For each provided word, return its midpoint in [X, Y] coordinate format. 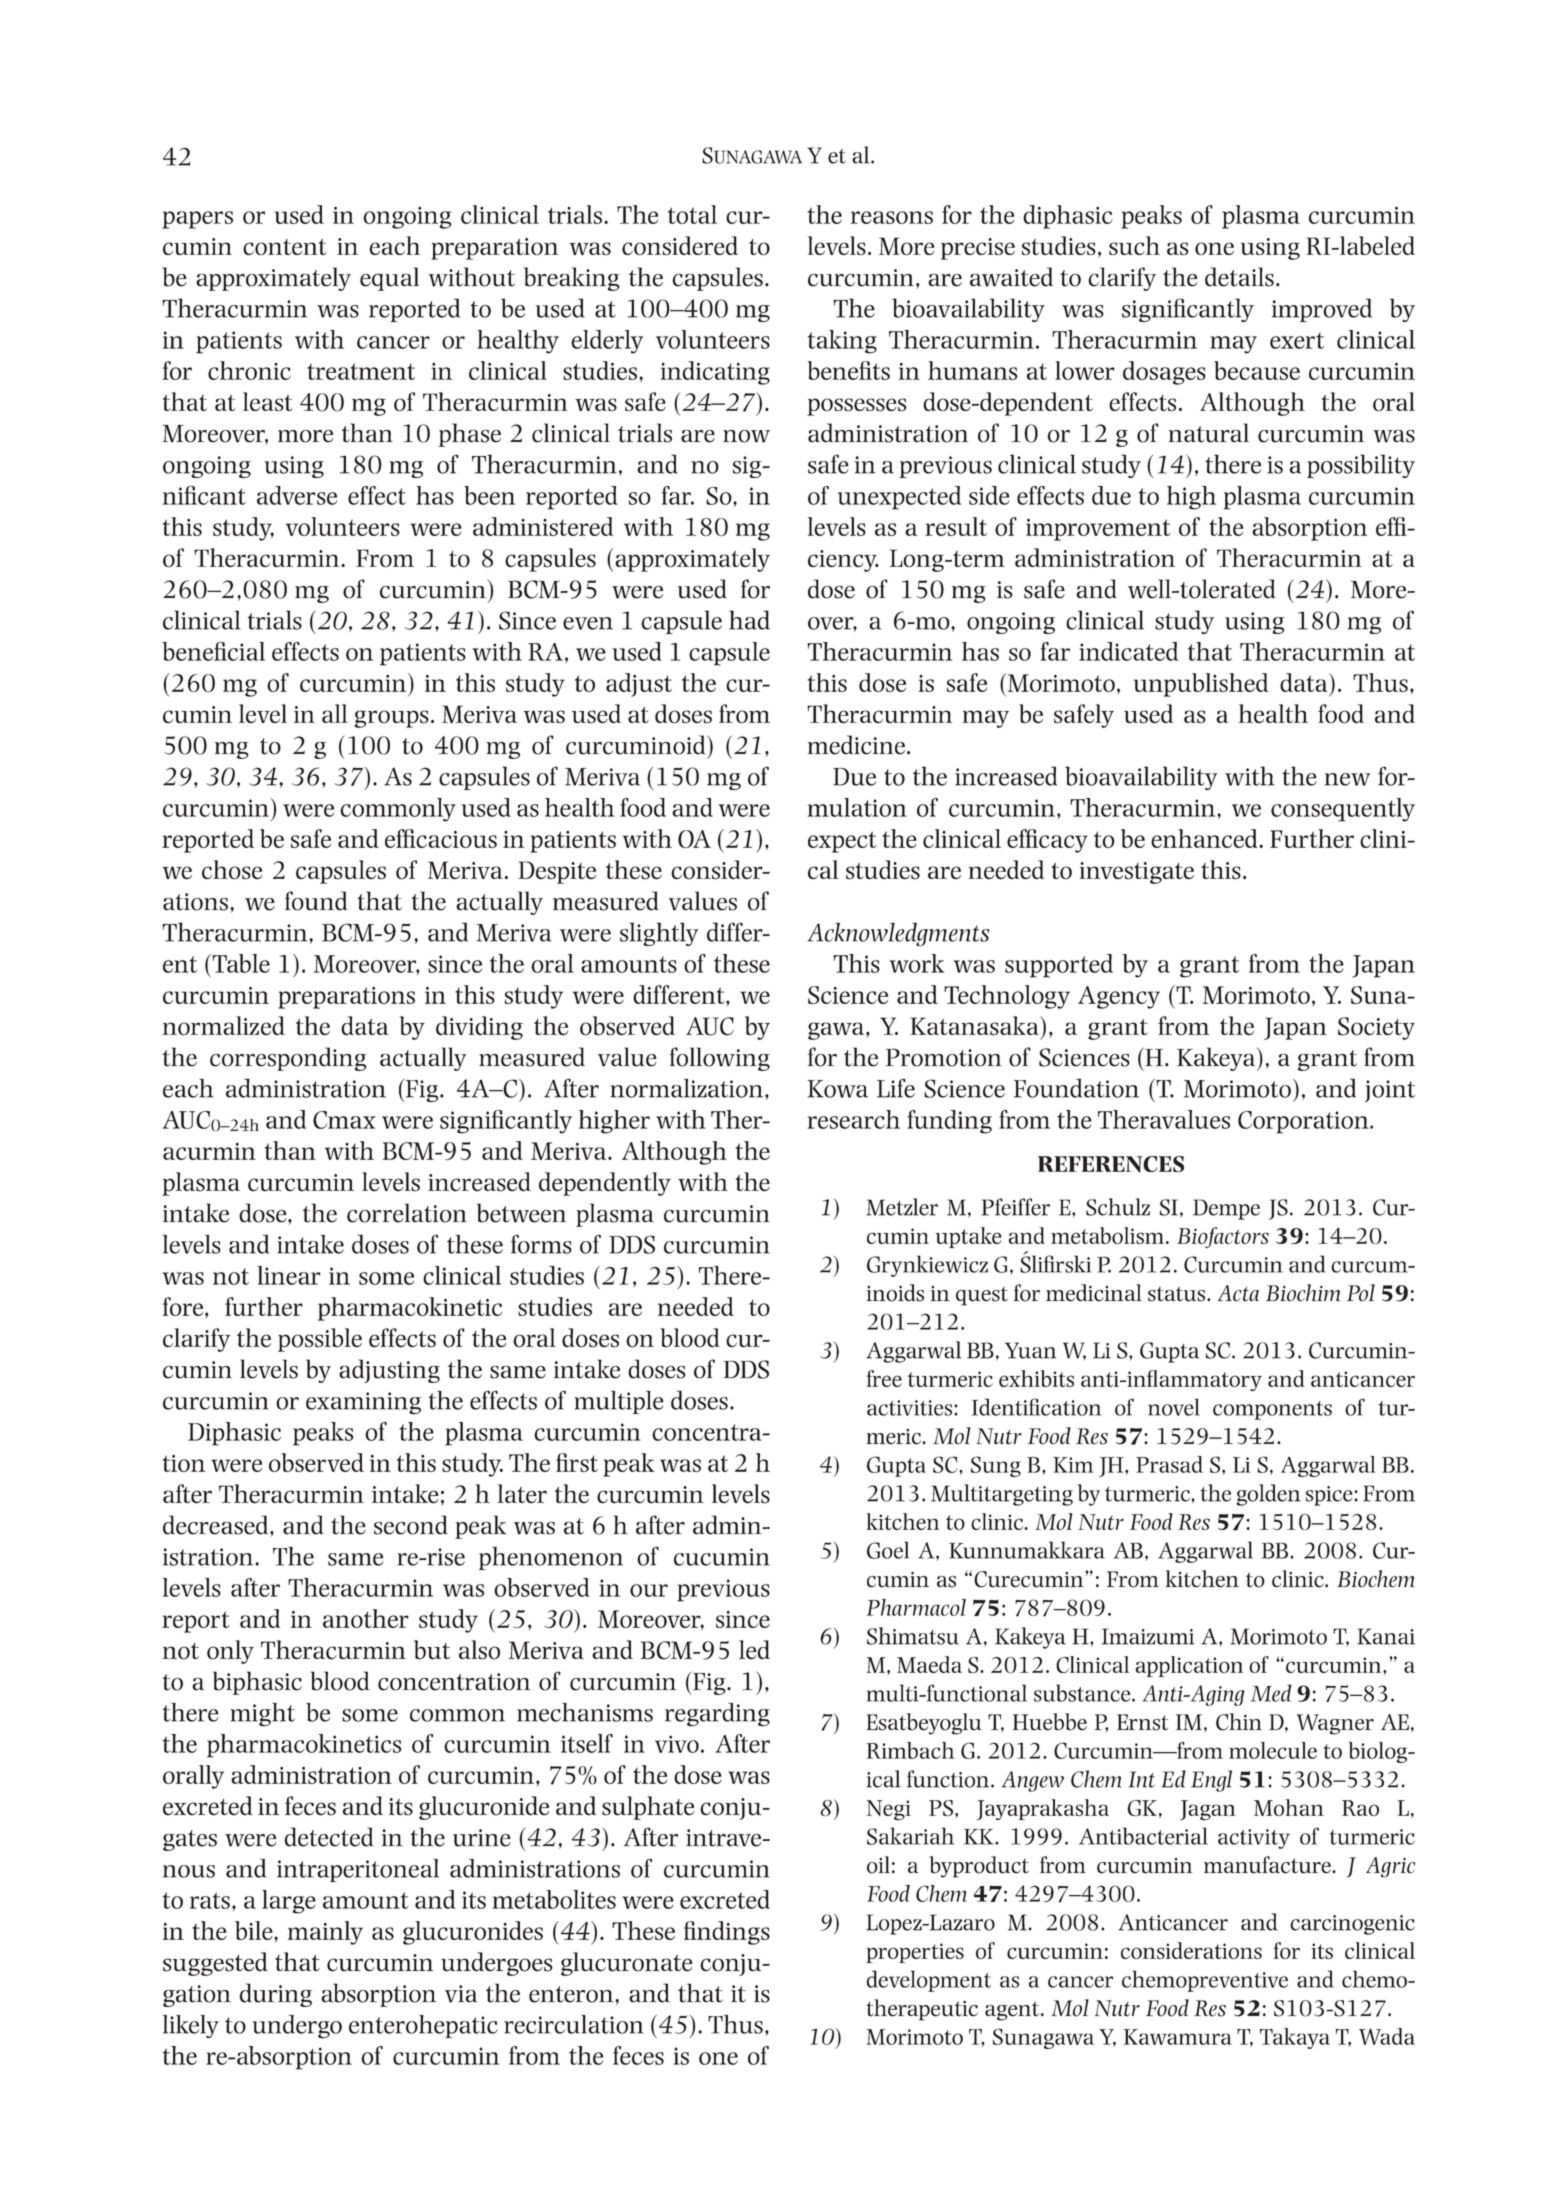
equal [389, 279]
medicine [856, 745]
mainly [325, 1933]
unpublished [1201, 685]
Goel [888, 1550]
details [1239, 277]
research [853, 1119]
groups [392, 719]
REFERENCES [1111, 1164]
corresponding [288, 1059]
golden [1269, 1495]
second [411, 1525]
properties [915, 1953]
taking [842, 342]
